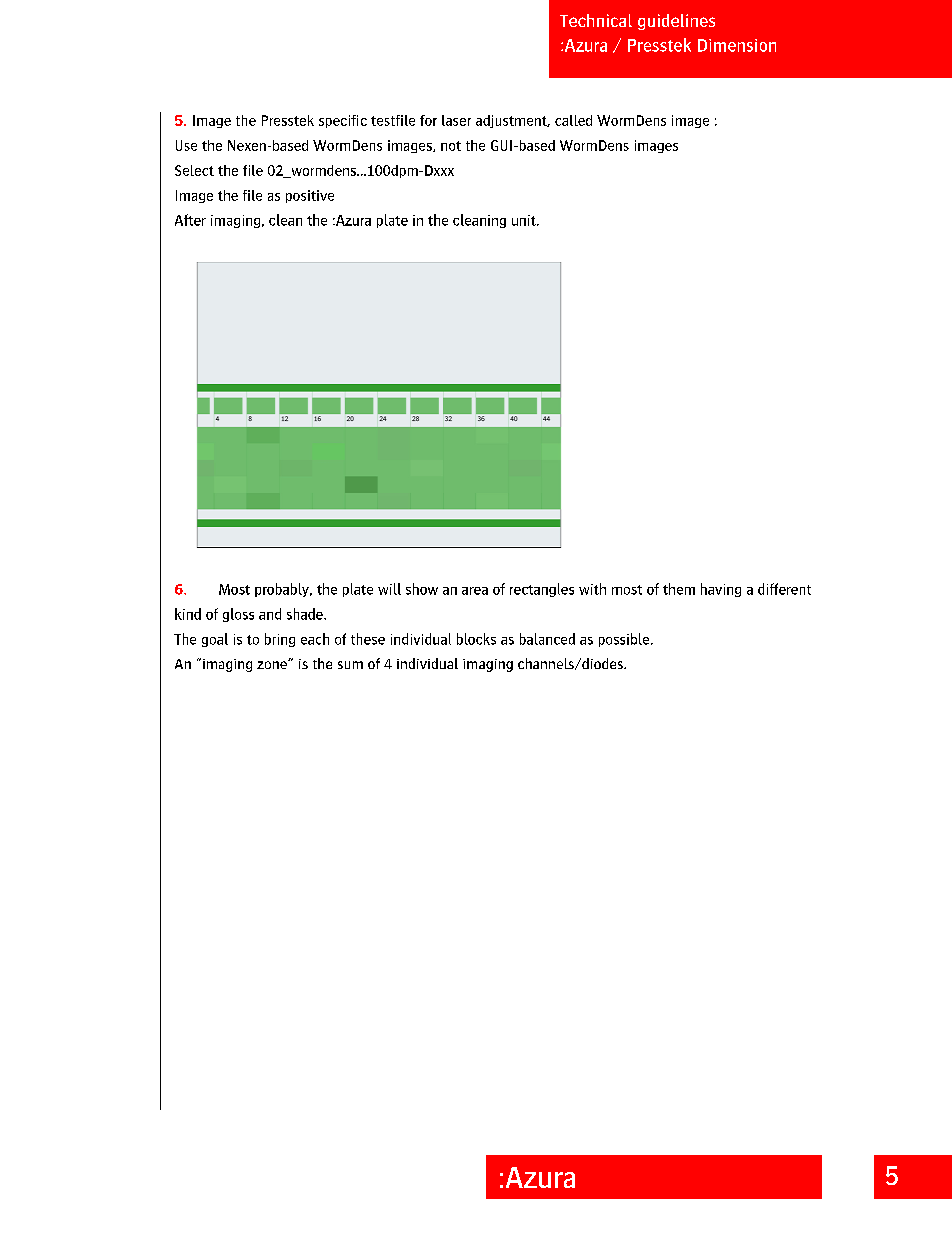  What do you see at coordinates (573, 120) in the document?
I see `called` at bounding box center [573, 120].
